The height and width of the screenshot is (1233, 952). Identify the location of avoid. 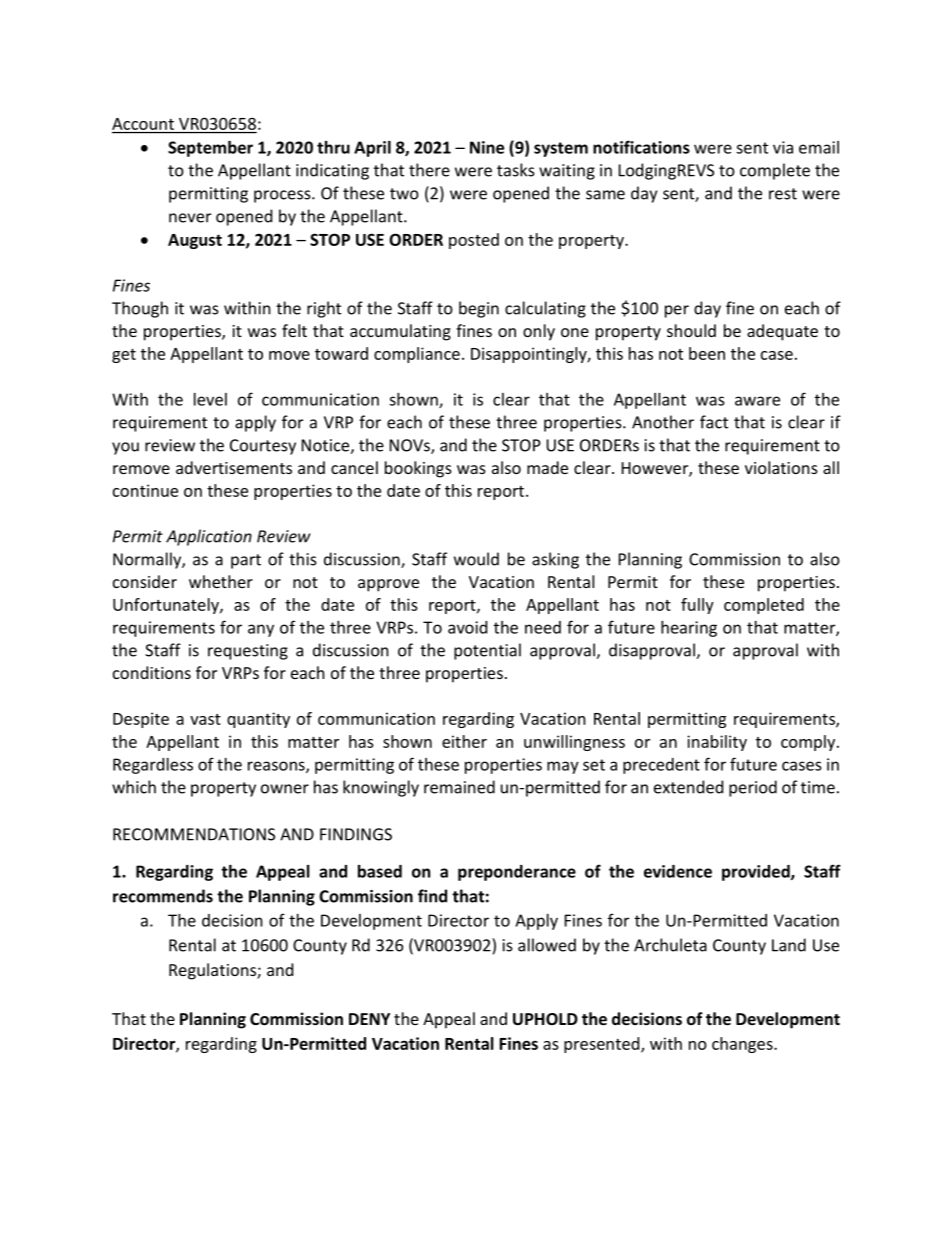
(467, 627).
